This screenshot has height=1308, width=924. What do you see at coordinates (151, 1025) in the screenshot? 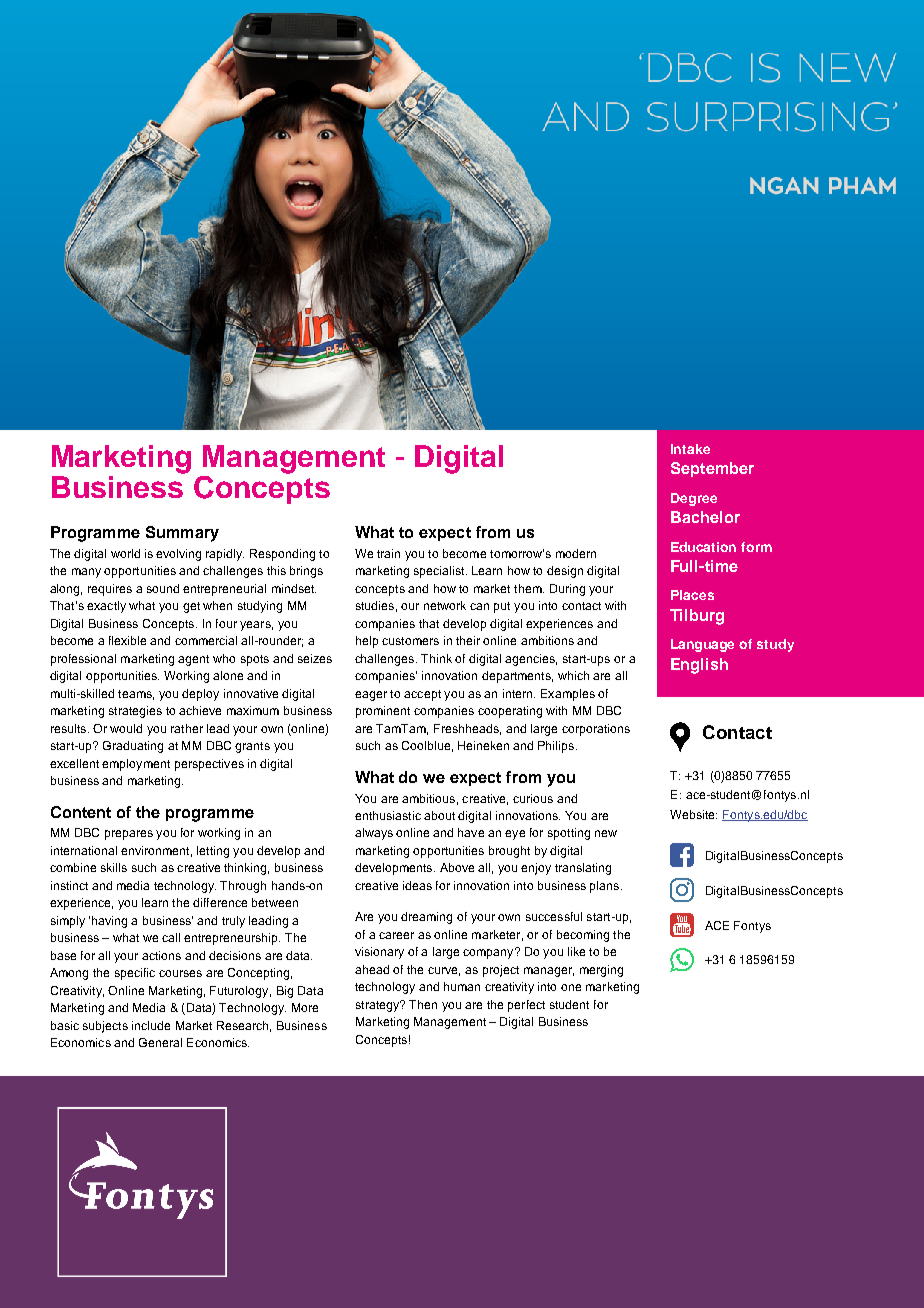
I see `include` at bounding box center [151, 1025].
